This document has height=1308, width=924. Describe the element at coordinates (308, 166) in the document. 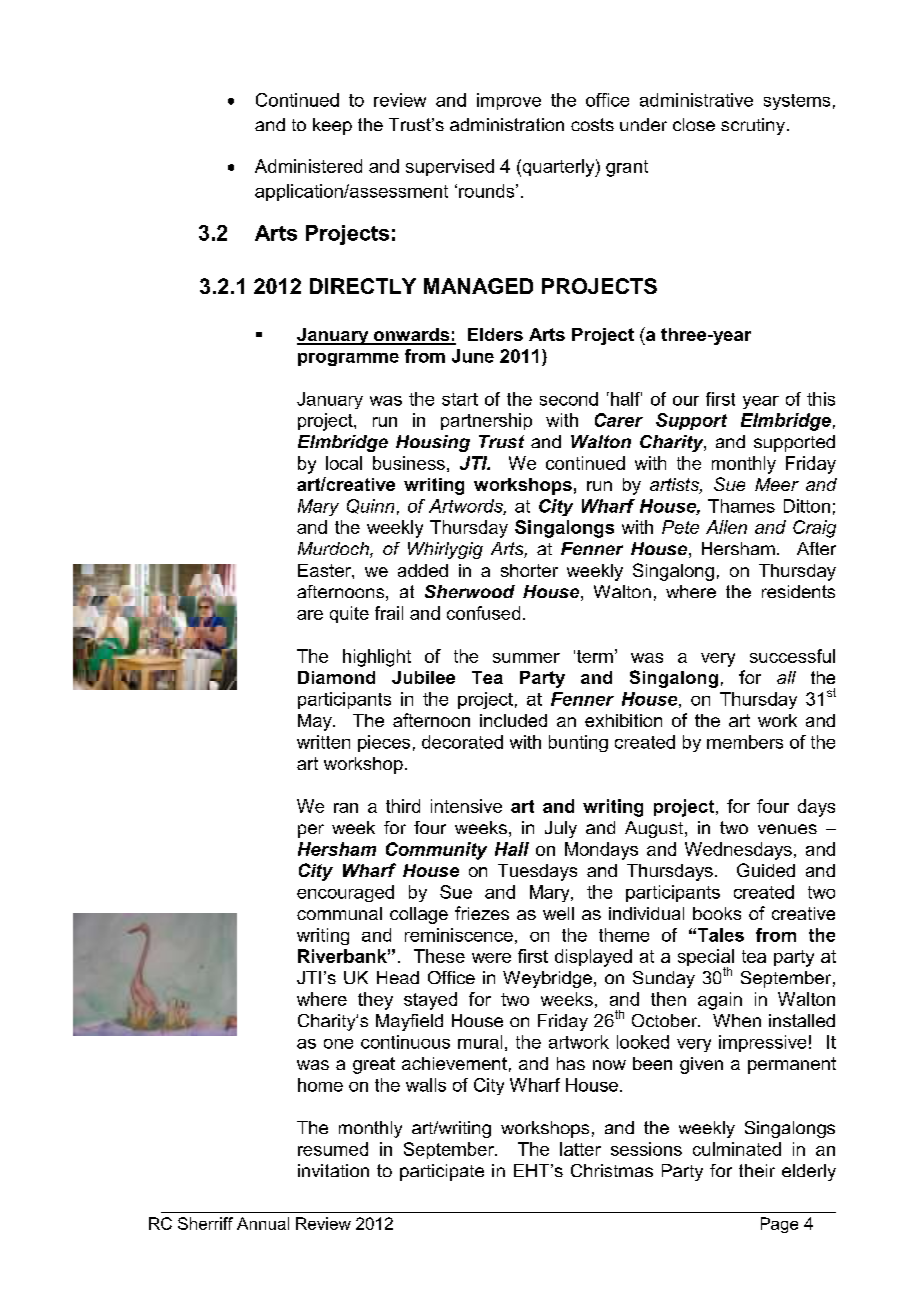

I see `Administered` at that location.
